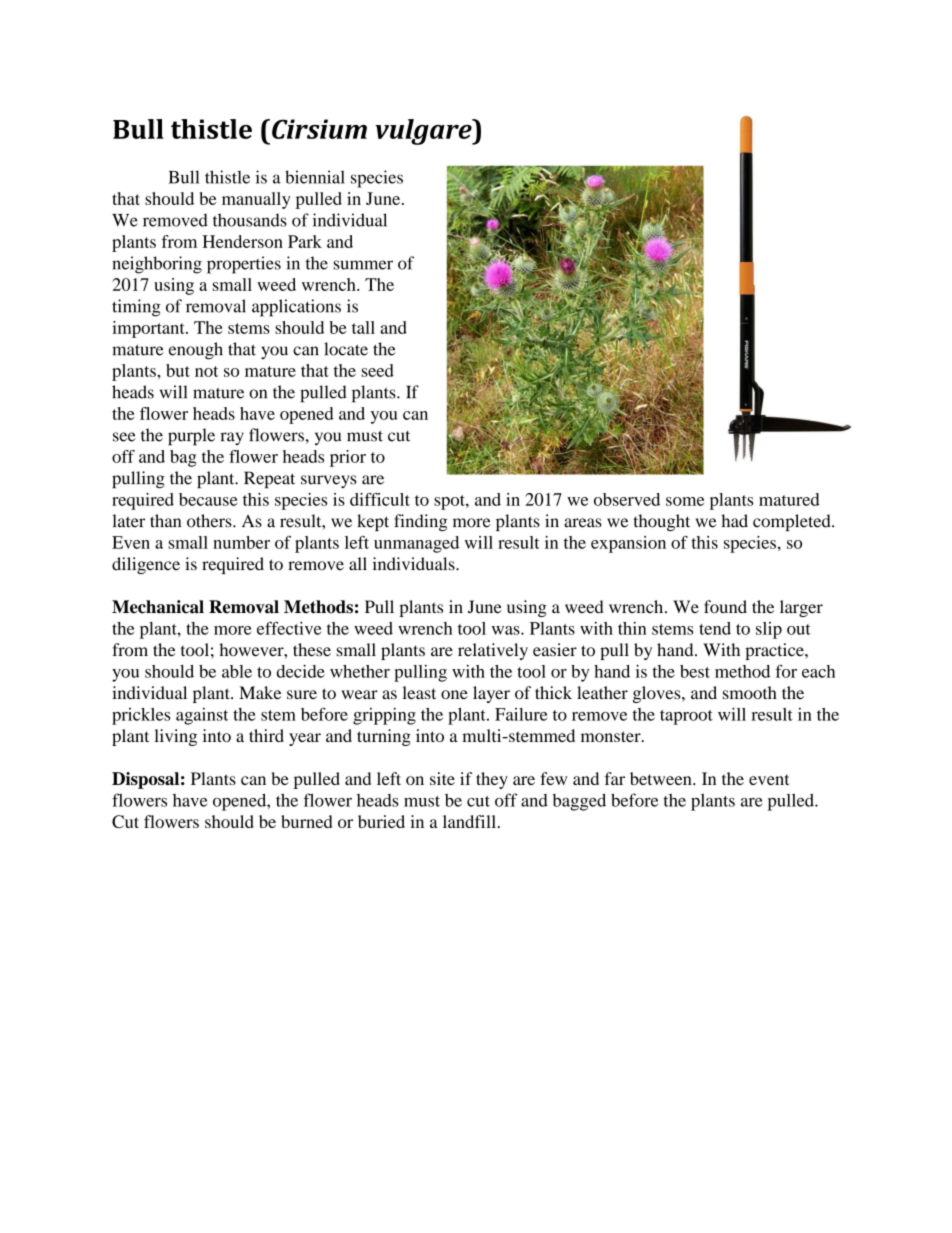 The image size is (952, 1233). Describe the element at coordinates (424, 132) in the screenshot. I see `vulgare` at that location.
